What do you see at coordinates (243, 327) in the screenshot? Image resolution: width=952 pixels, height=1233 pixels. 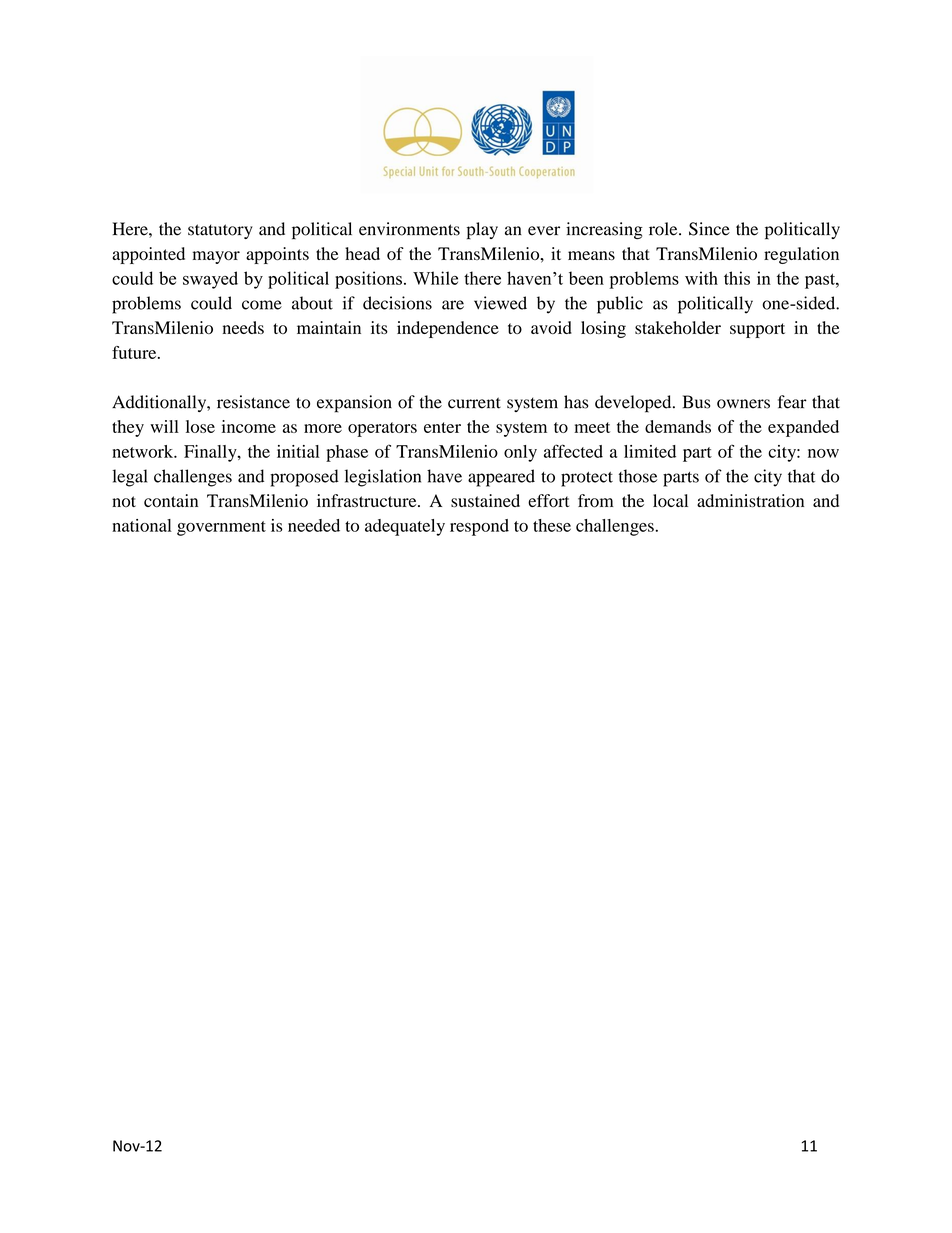 I see `needs` at bounding box center [243, 327].
